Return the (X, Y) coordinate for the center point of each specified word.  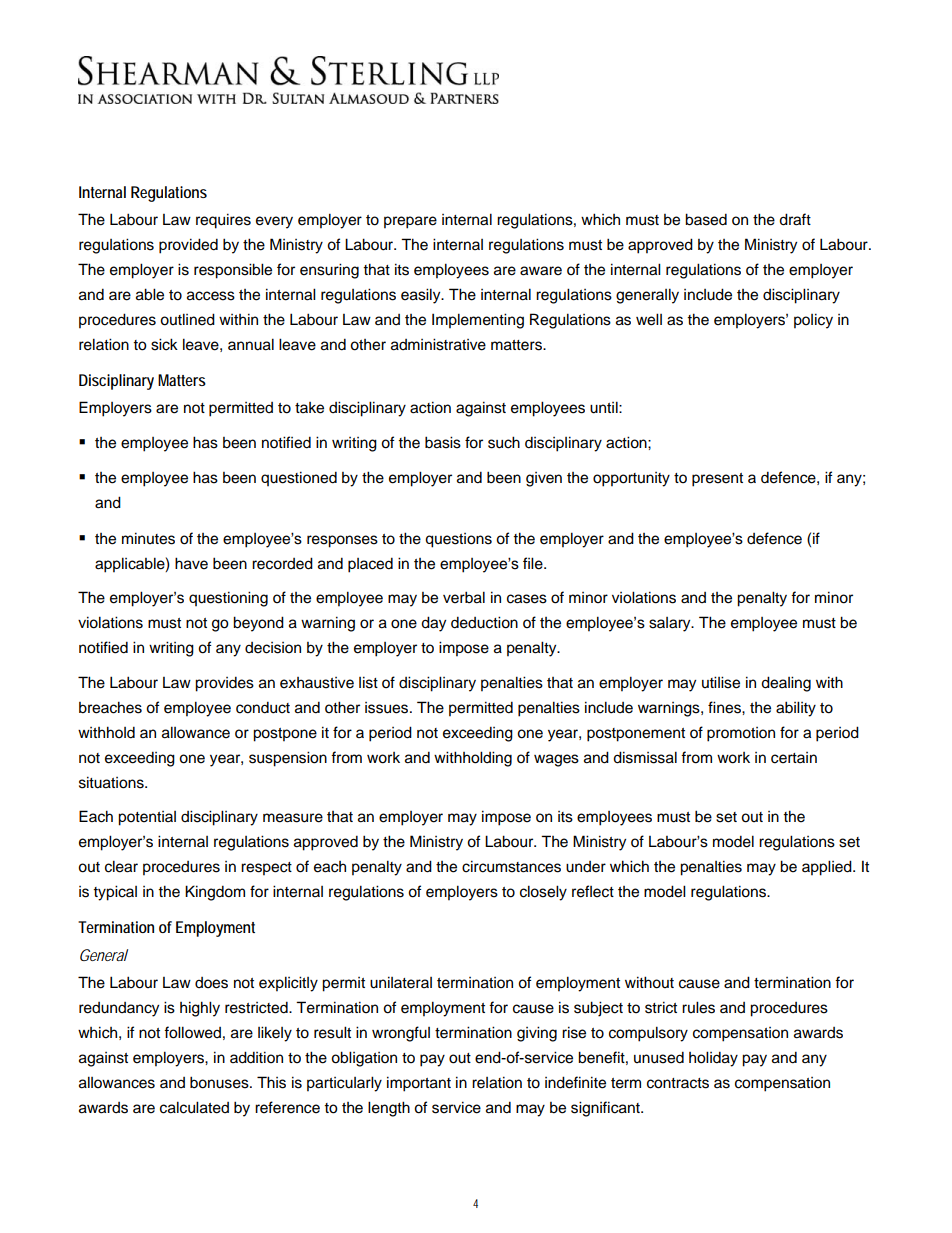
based (706, 219)
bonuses (220, 1082)
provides (224, 684)
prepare (410, 222)
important (419, 1084)
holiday (713, 1059)
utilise (721, 682)
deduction (484, 622)
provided (188, 246)
